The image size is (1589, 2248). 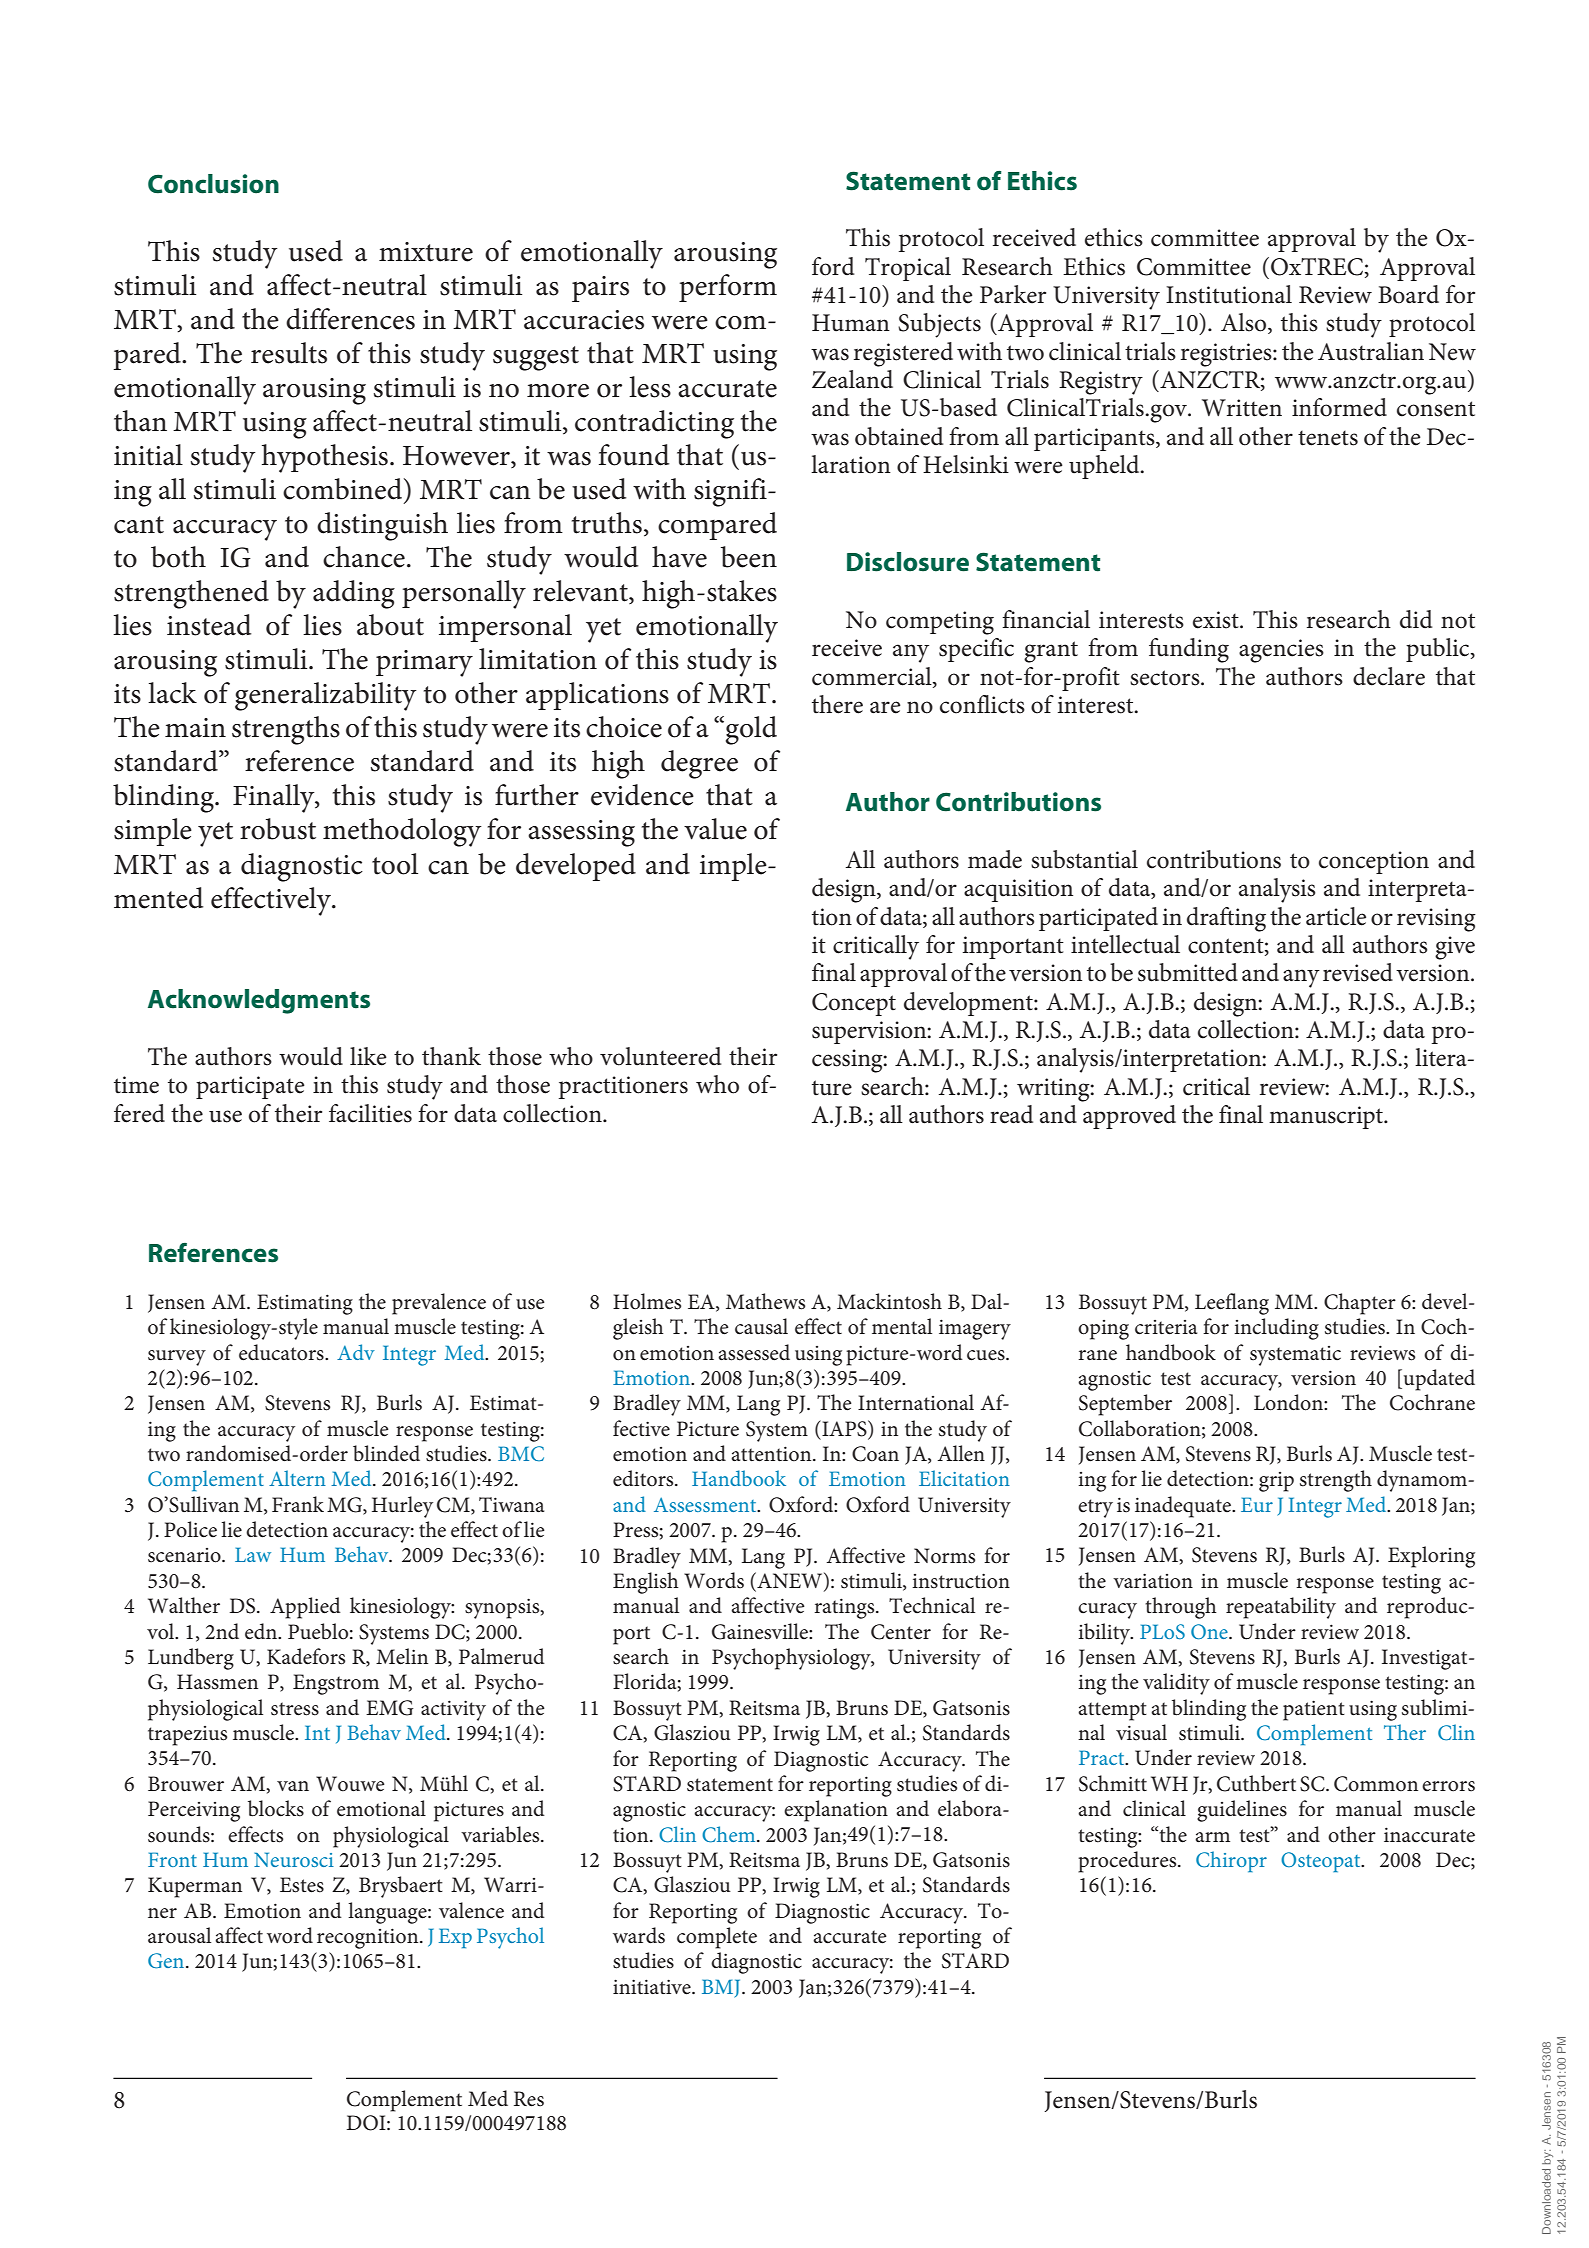 I want to click on commercial, so click(x=873, y=677).
